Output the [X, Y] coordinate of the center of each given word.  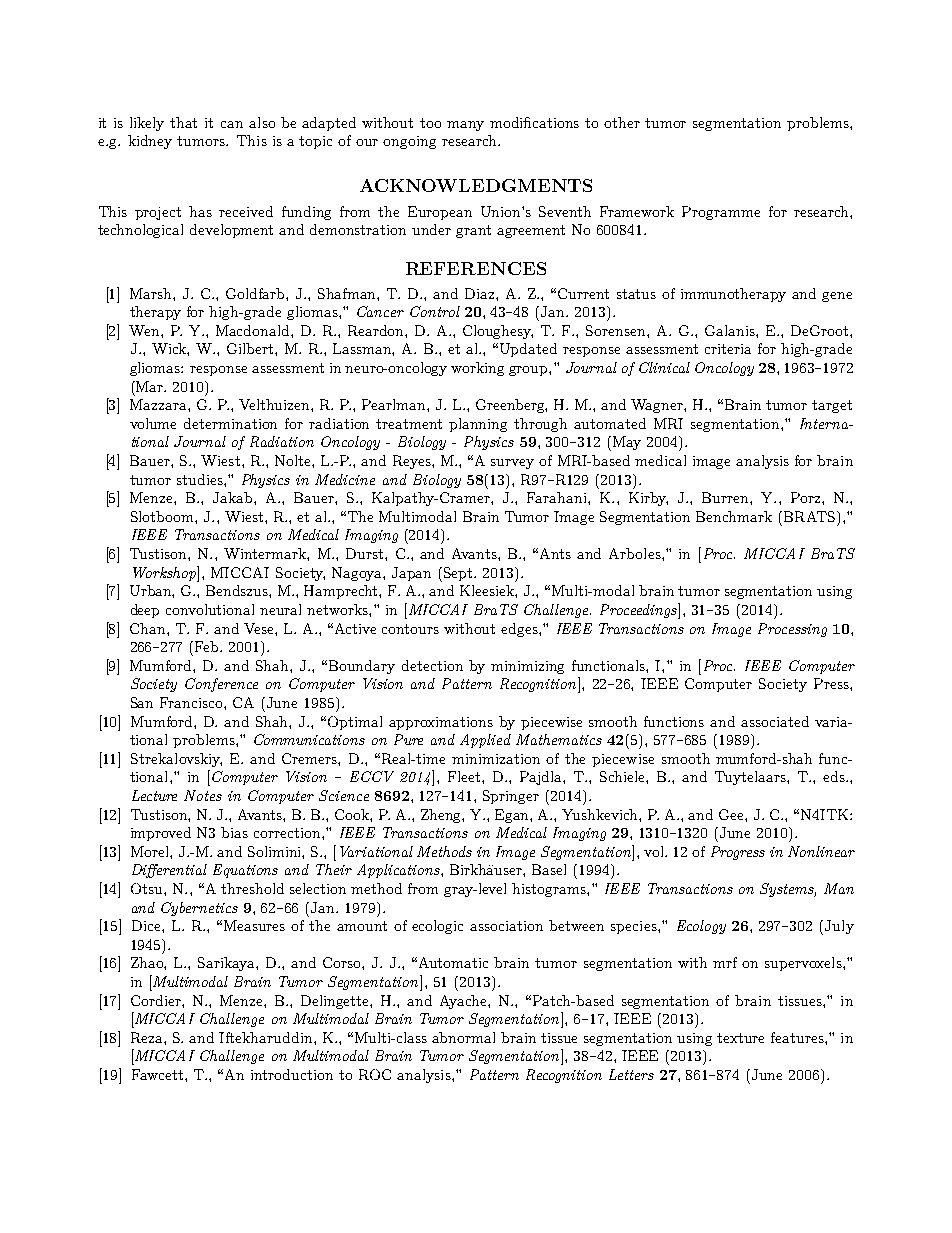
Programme [721, 213]
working [477, 369]
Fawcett [157, 1074]
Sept [459, 574]
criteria [728, 349]
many [465, 126]
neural [280, 609]
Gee [732, 814]
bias [234, 832]
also [262, 122]
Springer [511, 797]
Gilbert [251, 348]
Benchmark [734, 516]
